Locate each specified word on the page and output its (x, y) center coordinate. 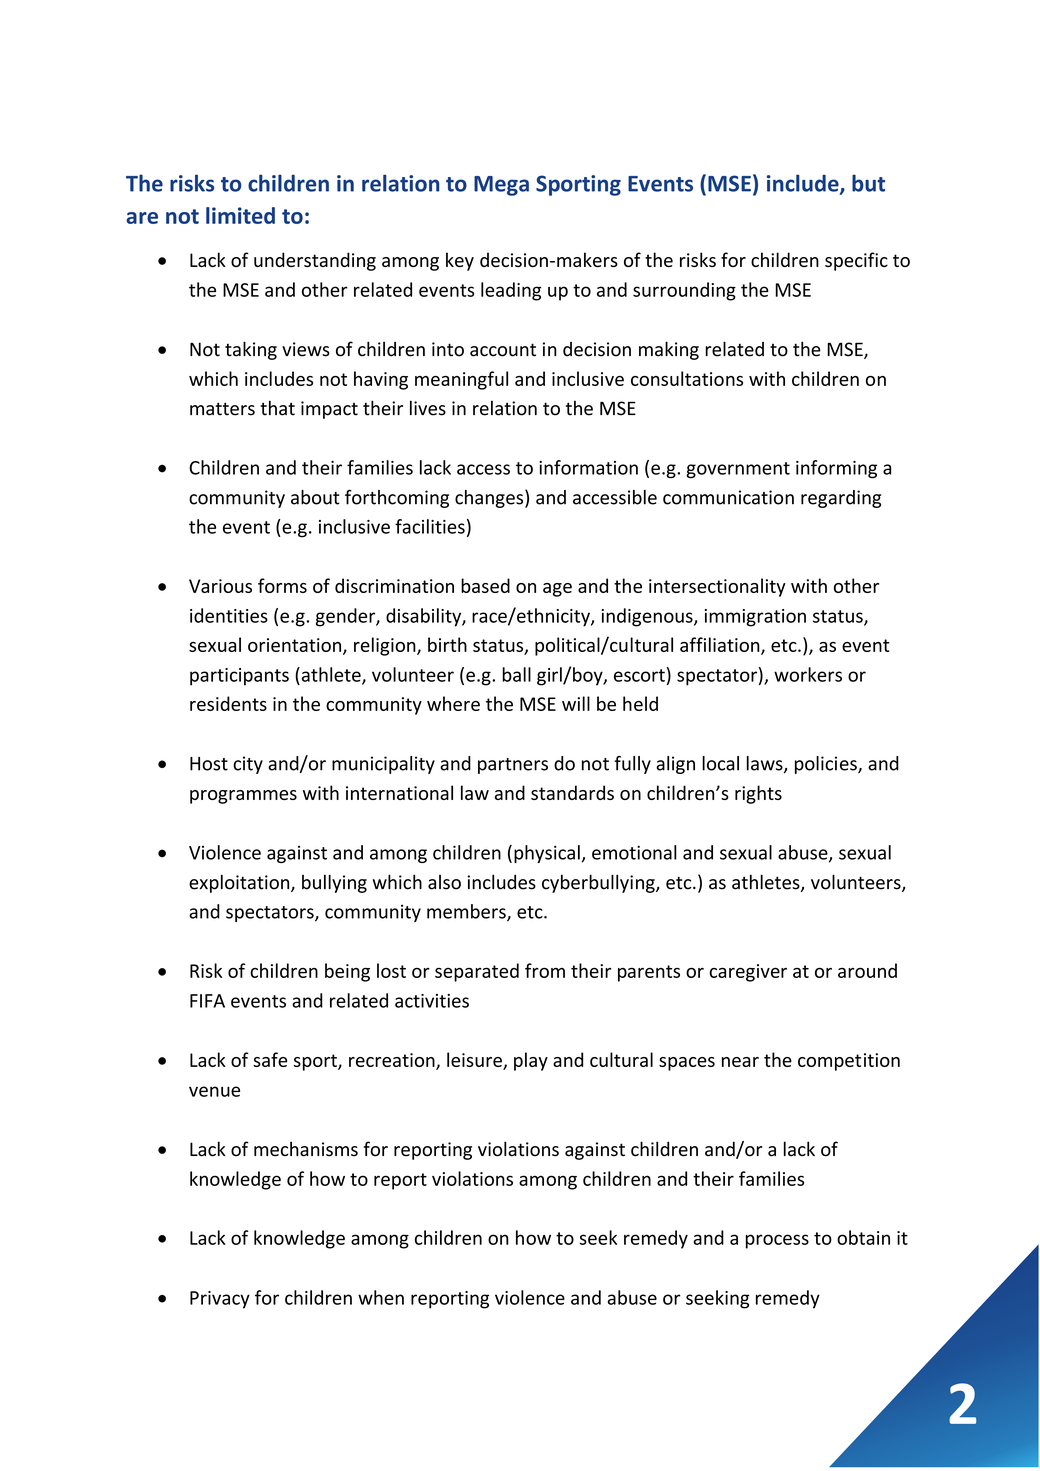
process (777, 1241)
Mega (501, 186)
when (381, 1297)
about (315, 497)
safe (270, 1059)
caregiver (748, 973)
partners (513, 766)
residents (228, 703)
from (545, 970)
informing (836, 469)
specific (856, 261)
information (588, 467)
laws (766, 764)
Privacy (220, 1300)
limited (240, 215)
